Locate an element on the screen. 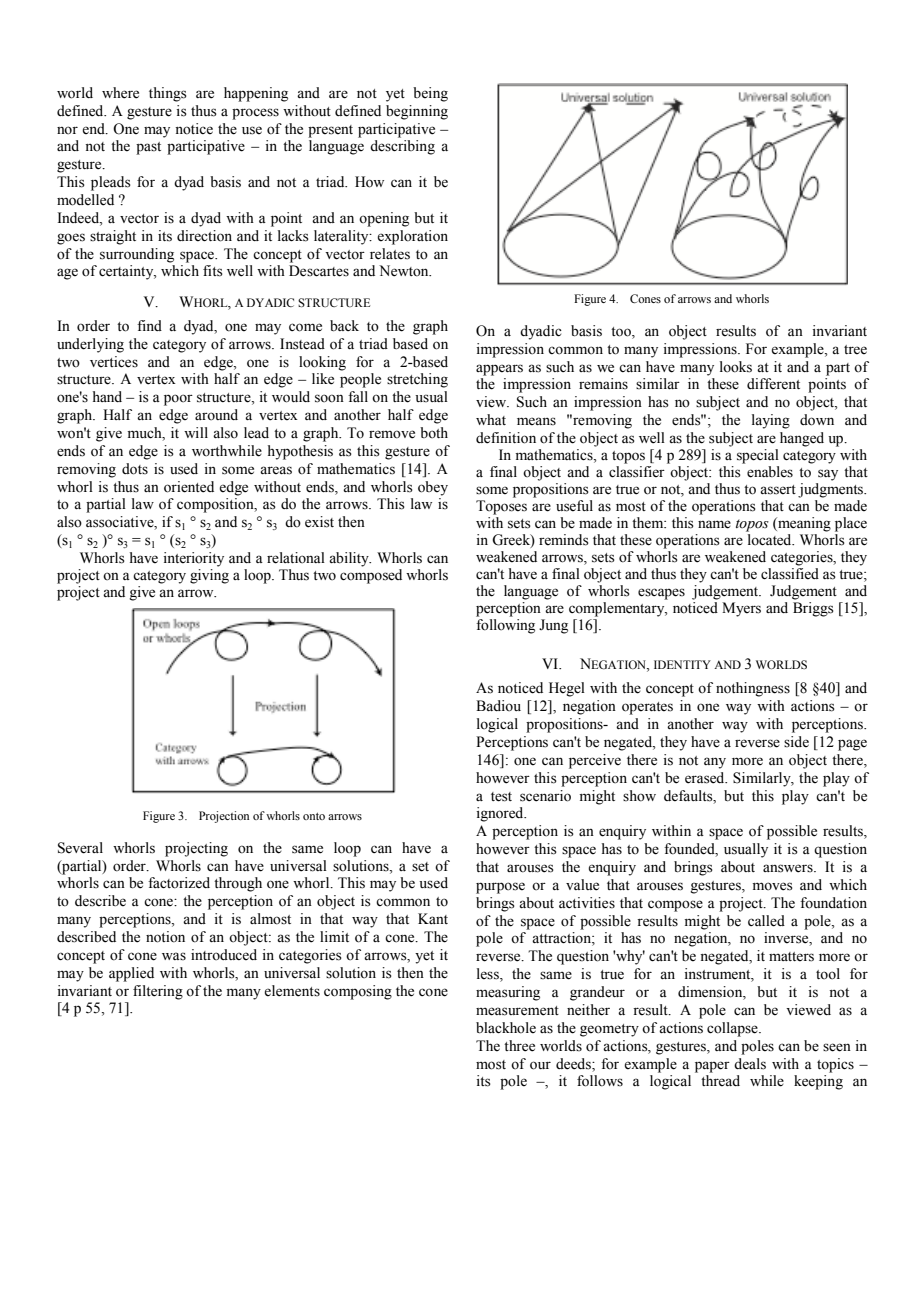  beginning is located at coordinates (417, 112).
